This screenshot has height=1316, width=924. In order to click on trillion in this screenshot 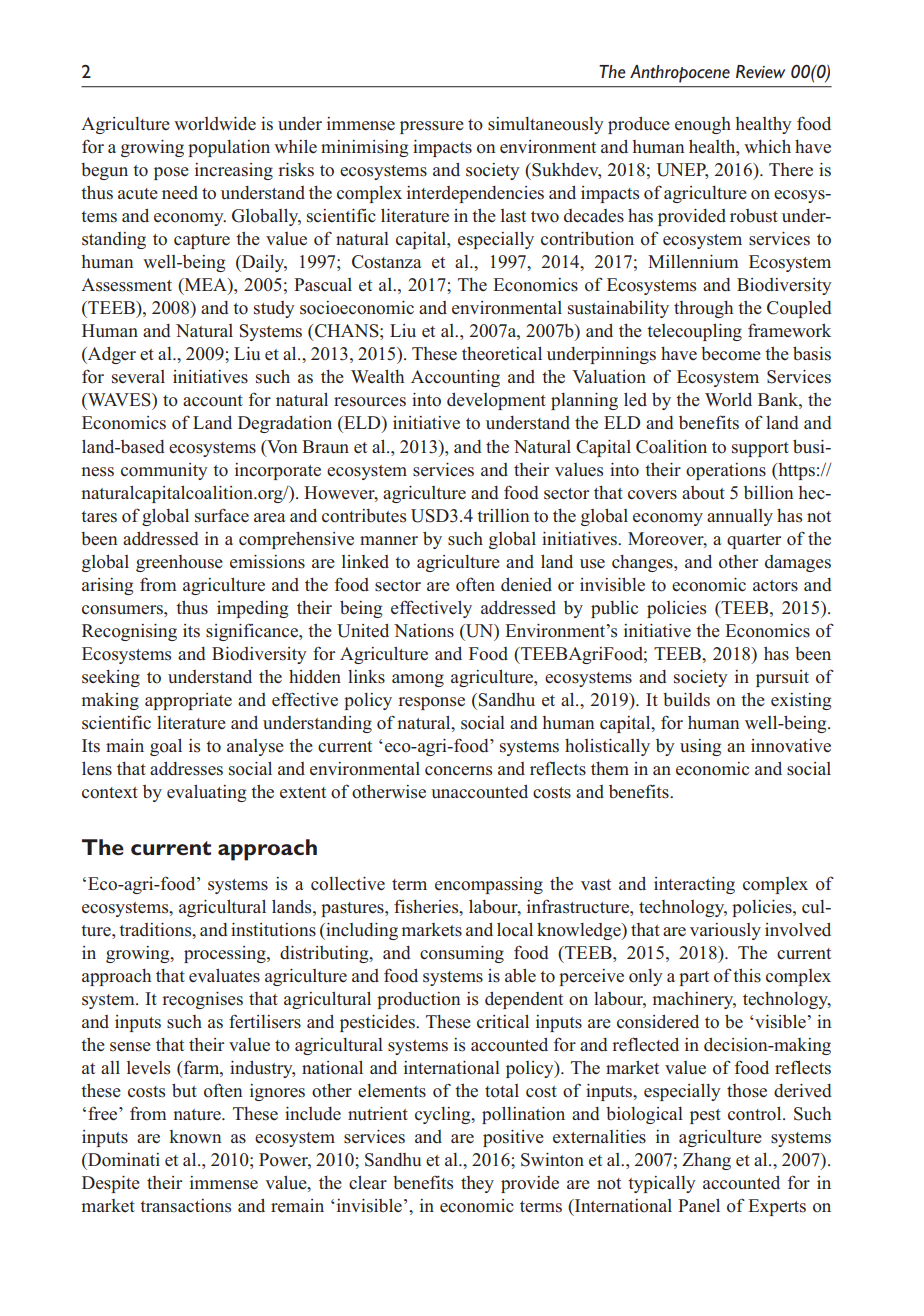, I will do `click(503, 515)`.
